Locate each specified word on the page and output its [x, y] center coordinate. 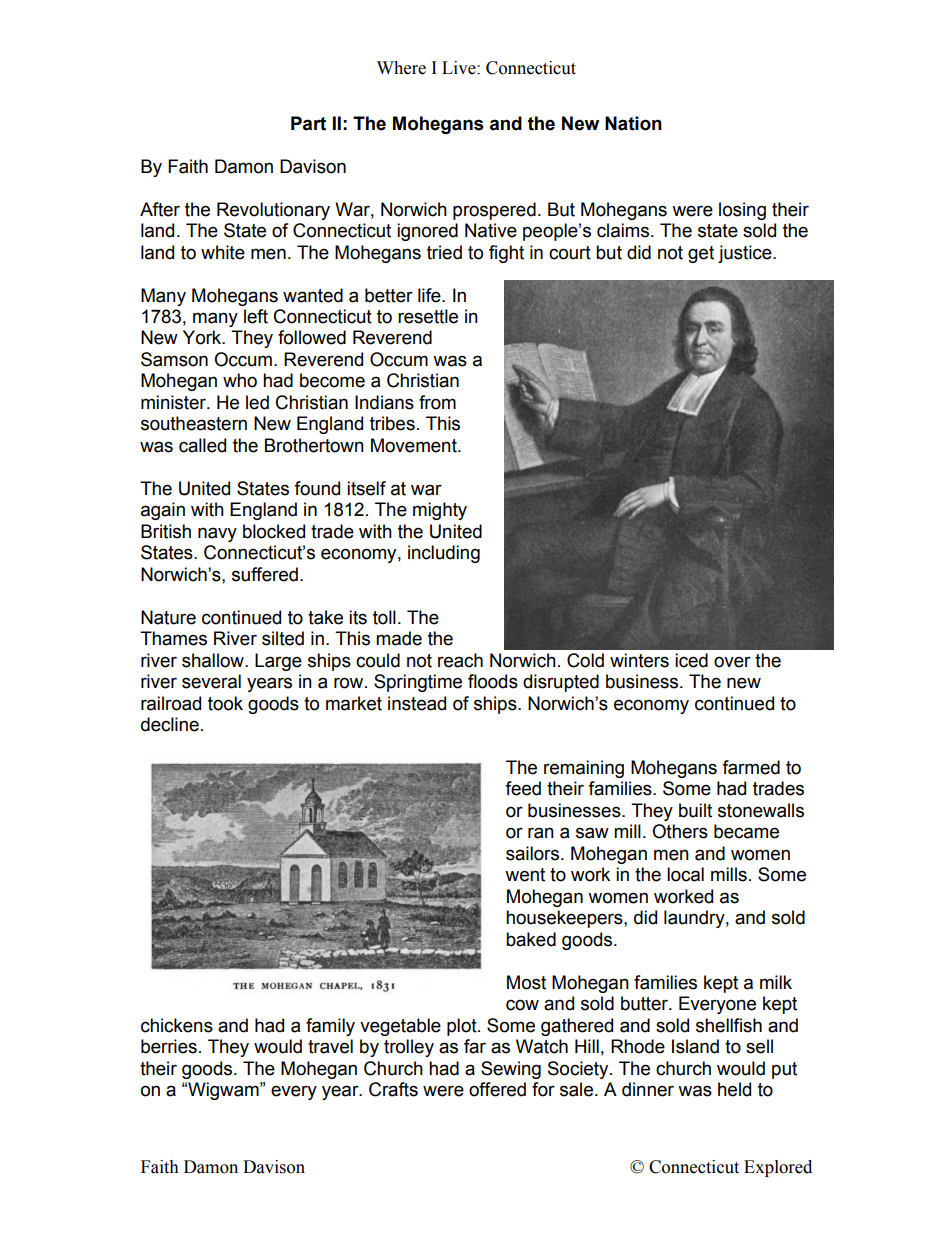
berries [169, 1046]
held [734, 1089]
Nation [633, 123]
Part [308, 123]
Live [460, 68]
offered [497, 1089]
